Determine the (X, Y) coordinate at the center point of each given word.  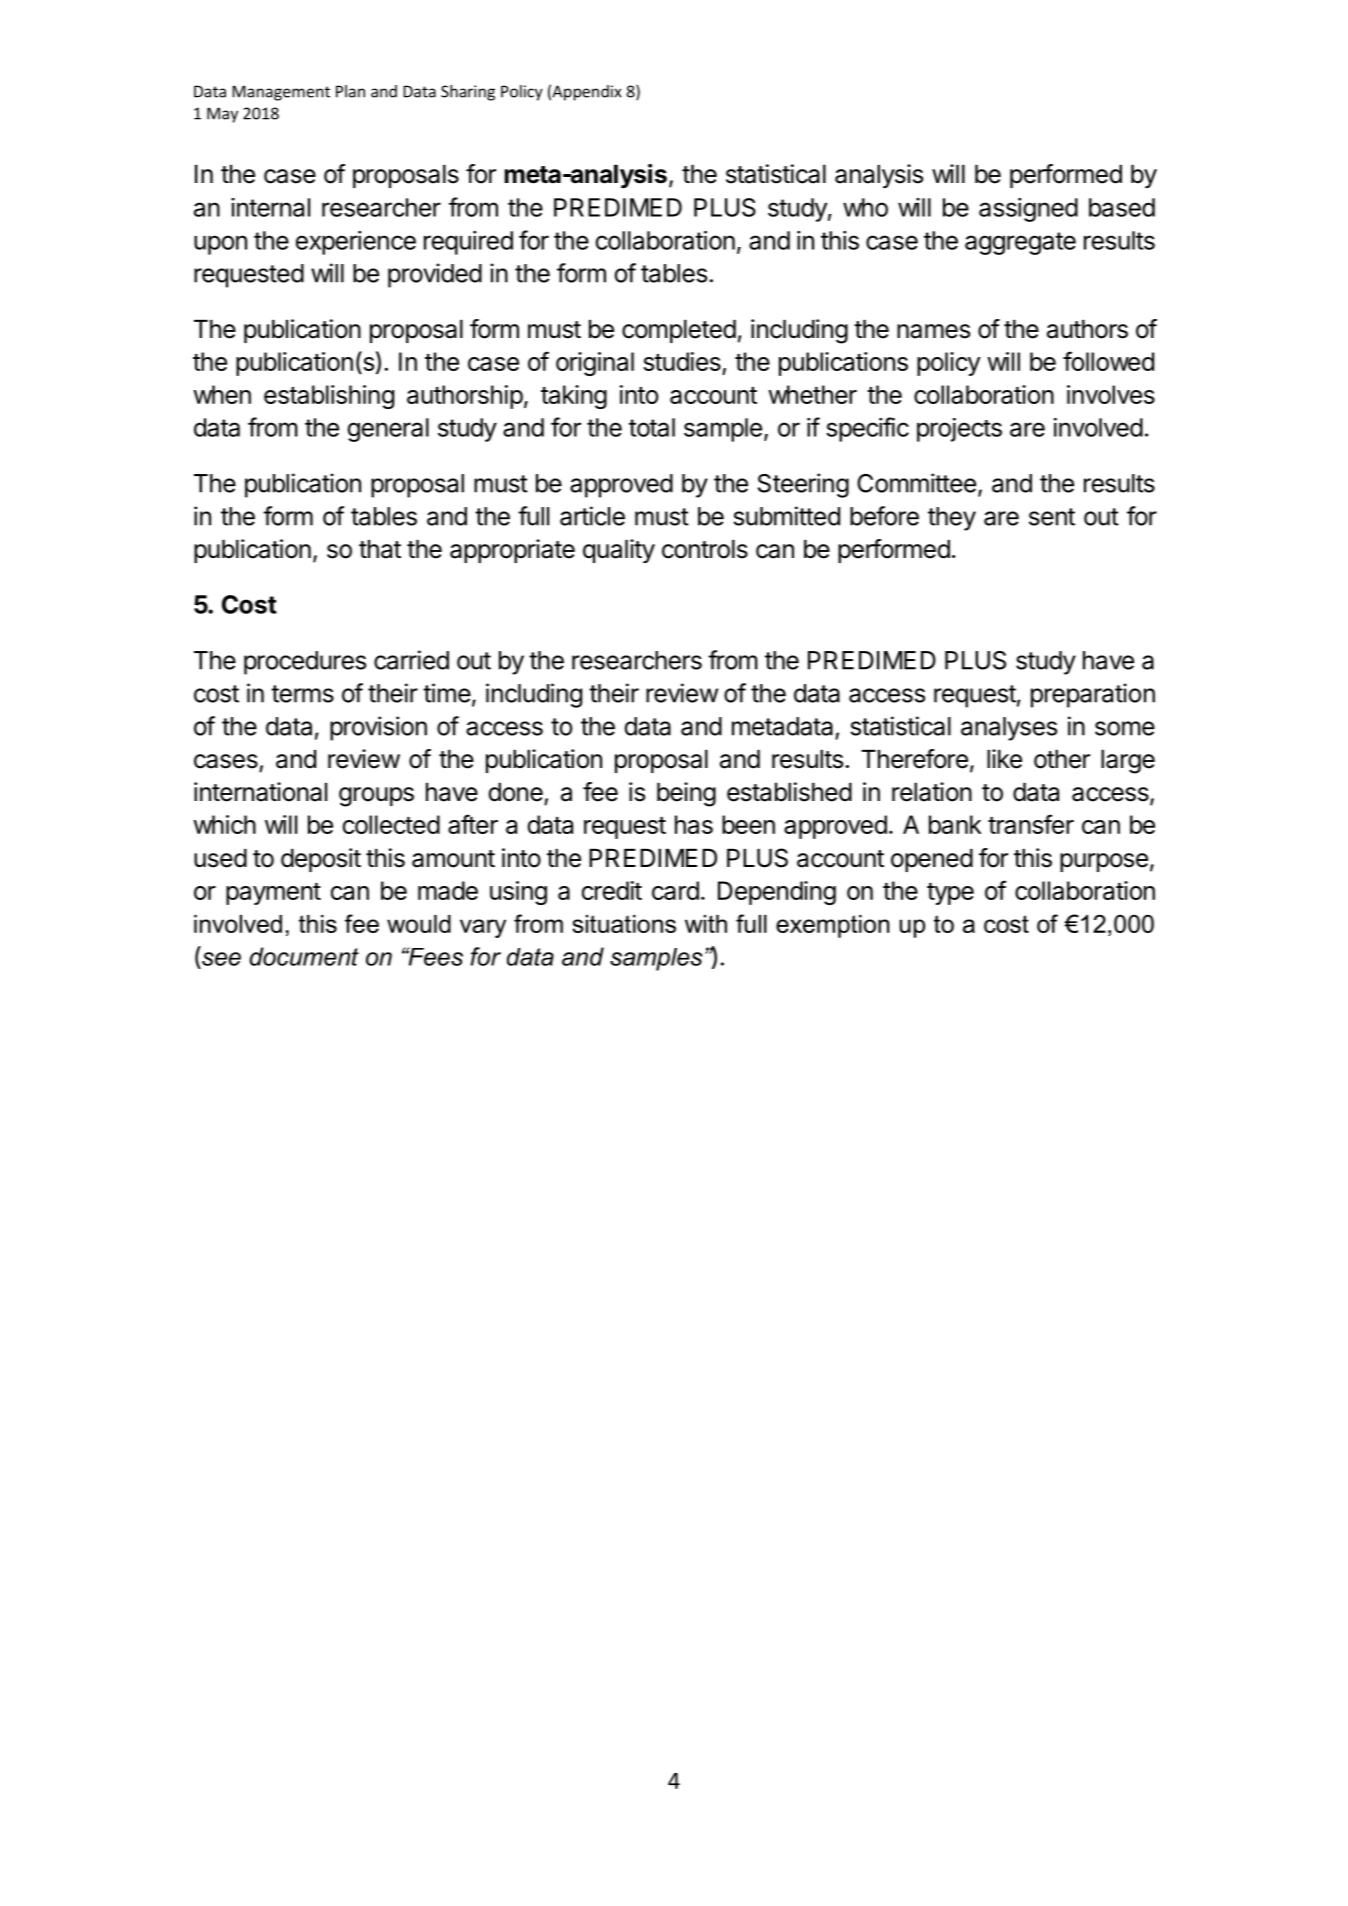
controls (705, 549)
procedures (305, 663)
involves (1111, 394)
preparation (1093, 695)
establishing (329, 397)
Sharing (468, 93)
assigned (1028, 210)
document (304, 956)
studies (682, 361)
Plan (350, 91)
